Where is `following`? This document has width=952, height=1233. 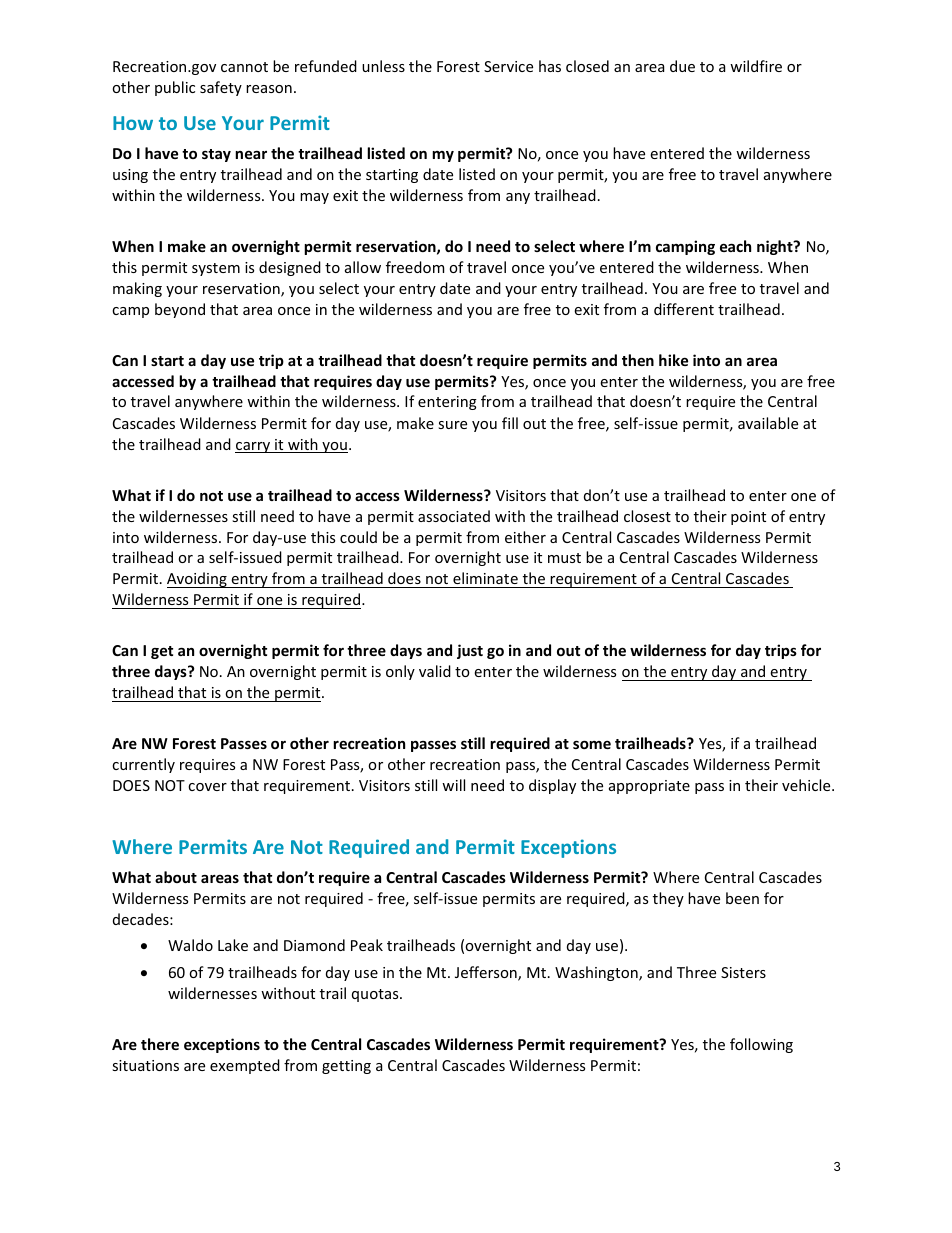
following is located at coordinates (761, 1045).
